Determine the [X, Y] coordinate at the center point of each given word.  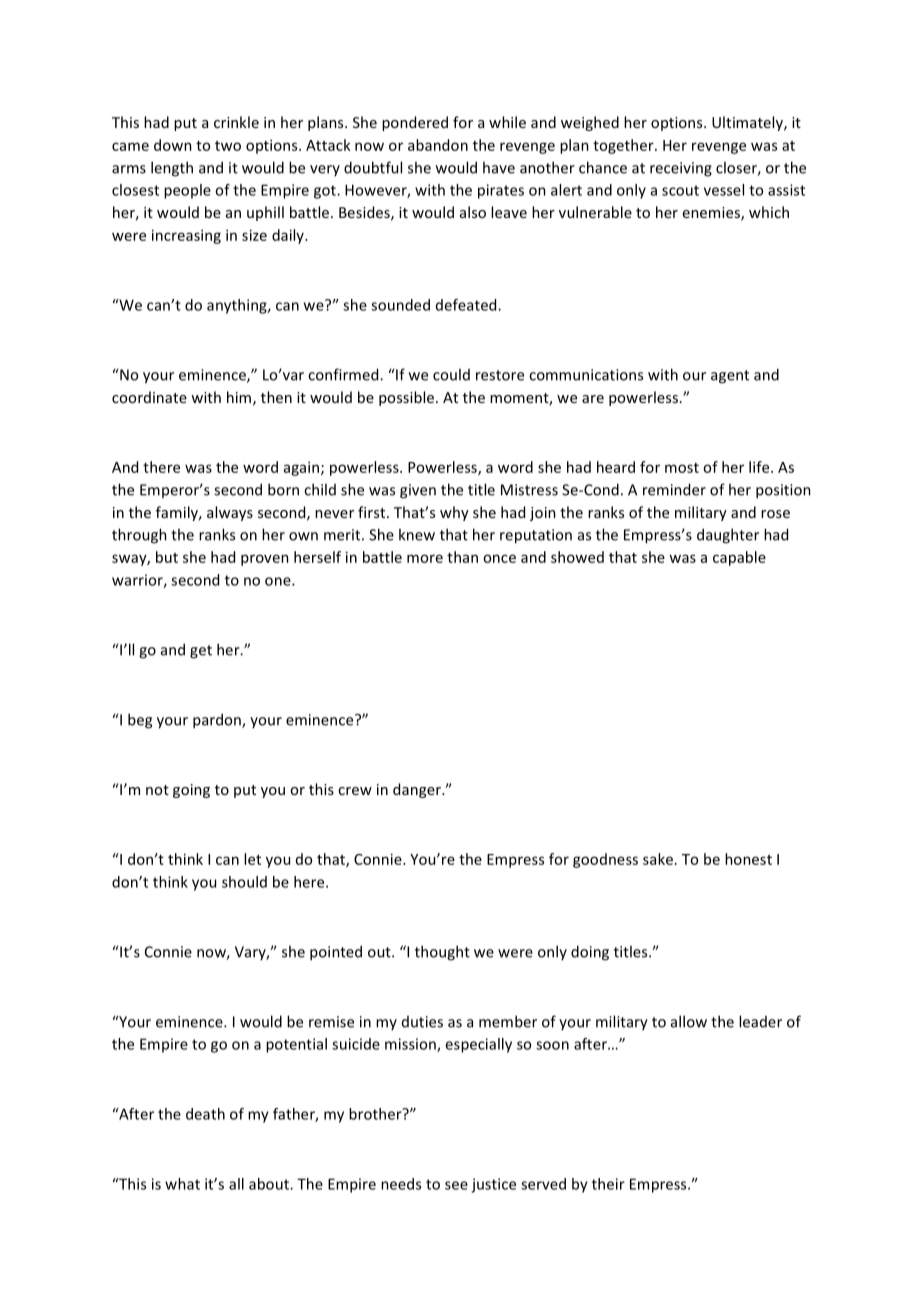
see [456, 1185]
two [228, 146]
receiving [681, 169]
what [182, 1184]
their [608, 1184]
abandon [438, 145]
